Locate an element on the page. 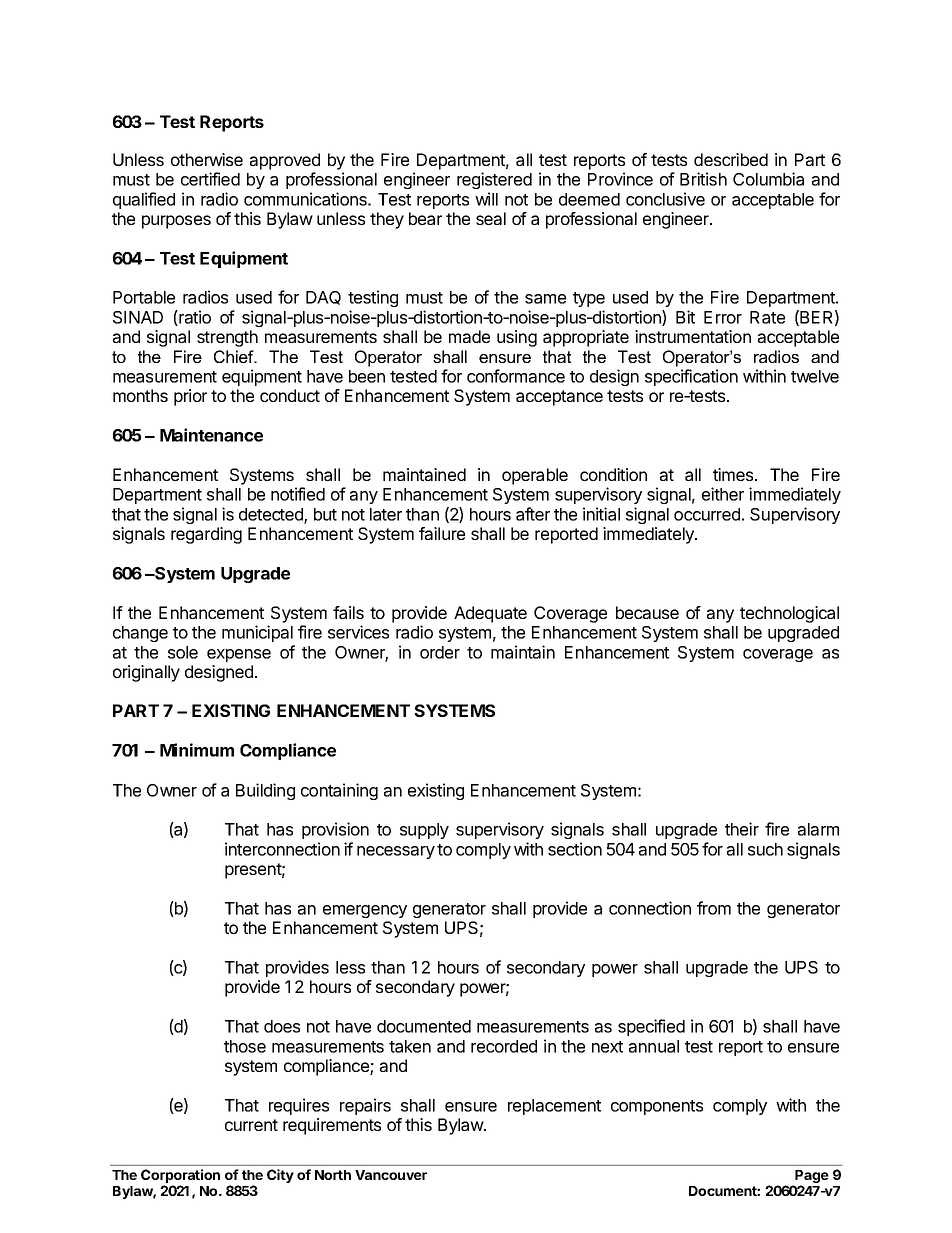  will is located at coordinates (486, 199).
